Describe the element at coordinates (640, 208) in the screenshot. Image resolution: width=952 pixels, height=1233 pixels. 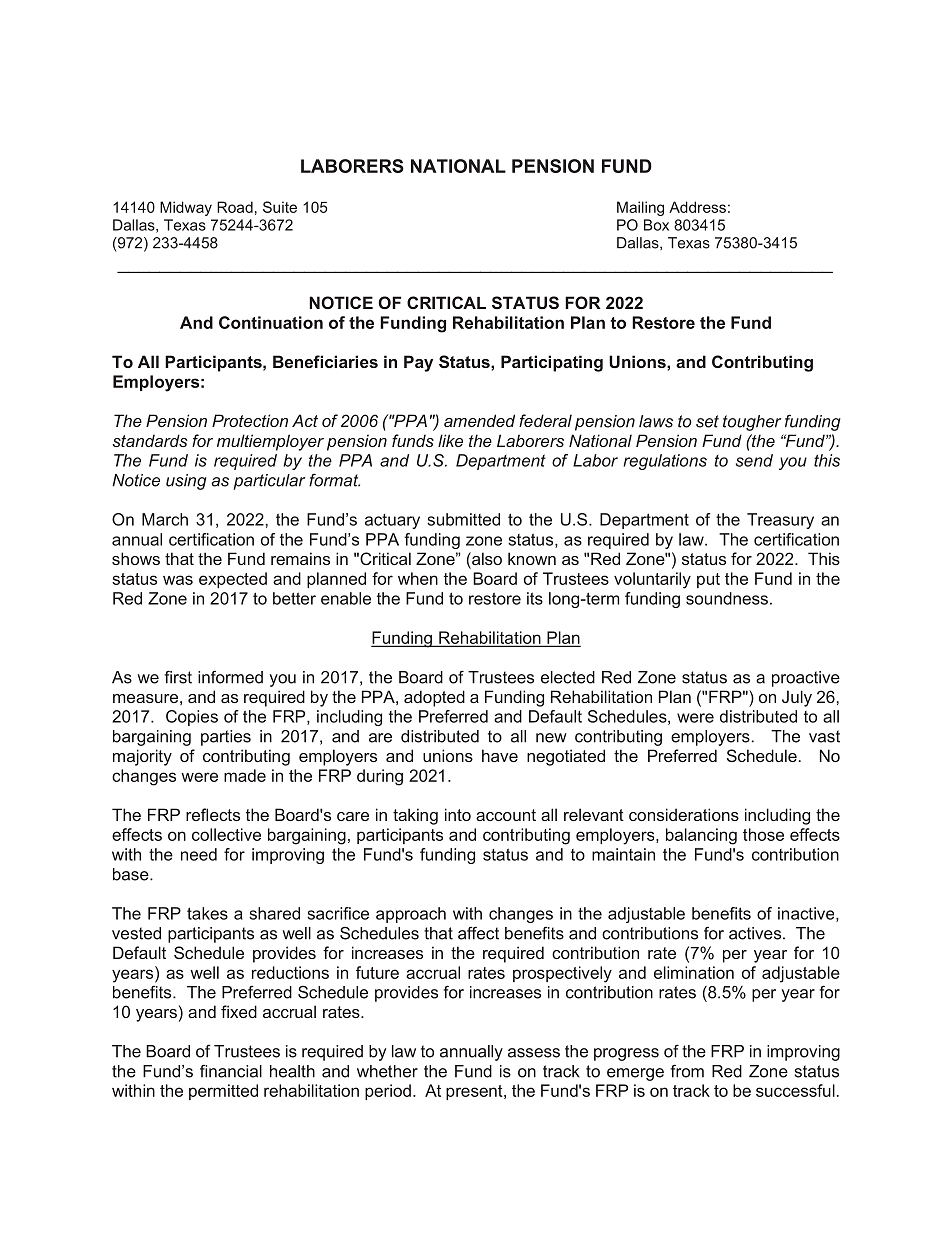
I see `Mailing` at that location.
